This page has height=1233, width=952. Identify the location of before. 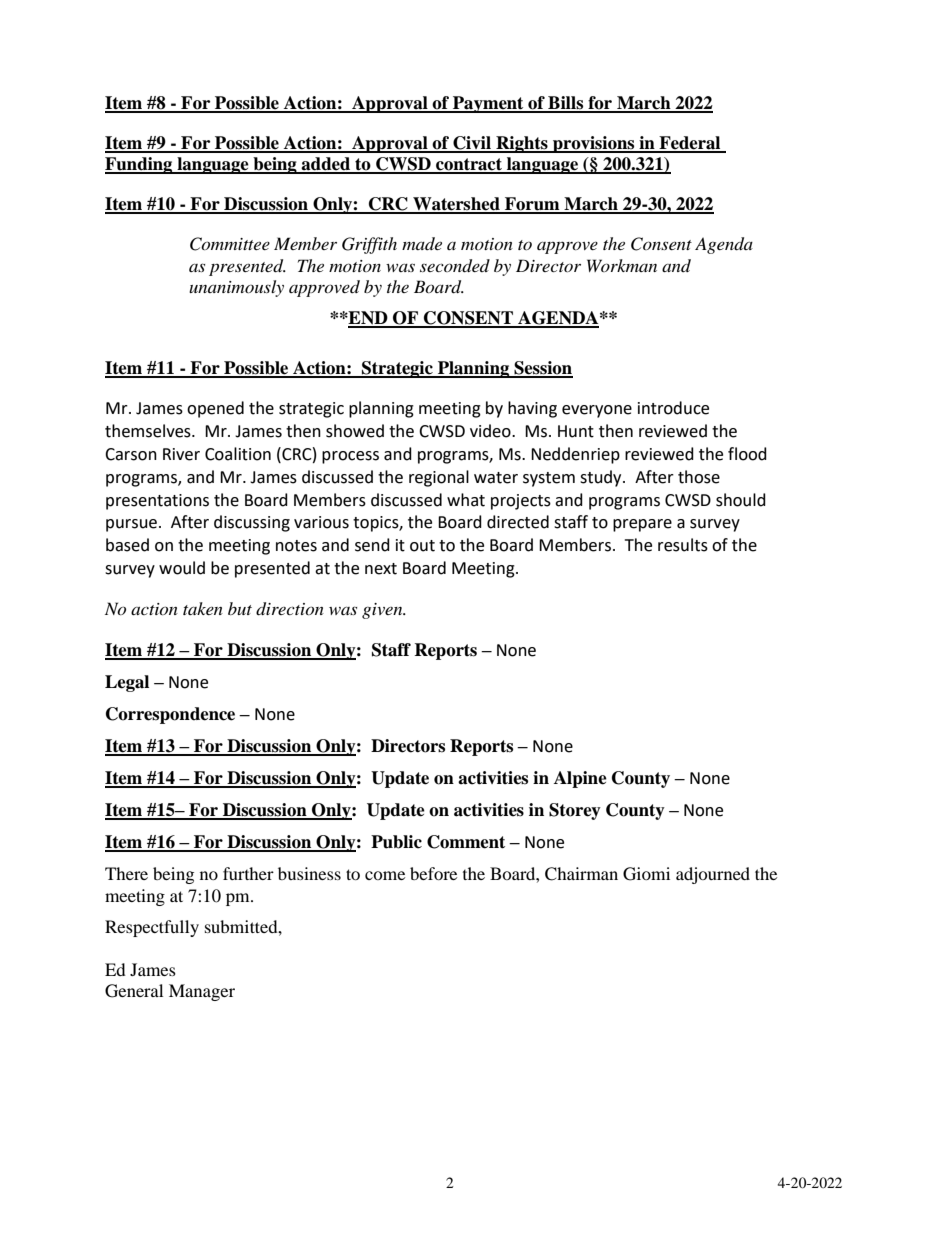
(433, 873).
